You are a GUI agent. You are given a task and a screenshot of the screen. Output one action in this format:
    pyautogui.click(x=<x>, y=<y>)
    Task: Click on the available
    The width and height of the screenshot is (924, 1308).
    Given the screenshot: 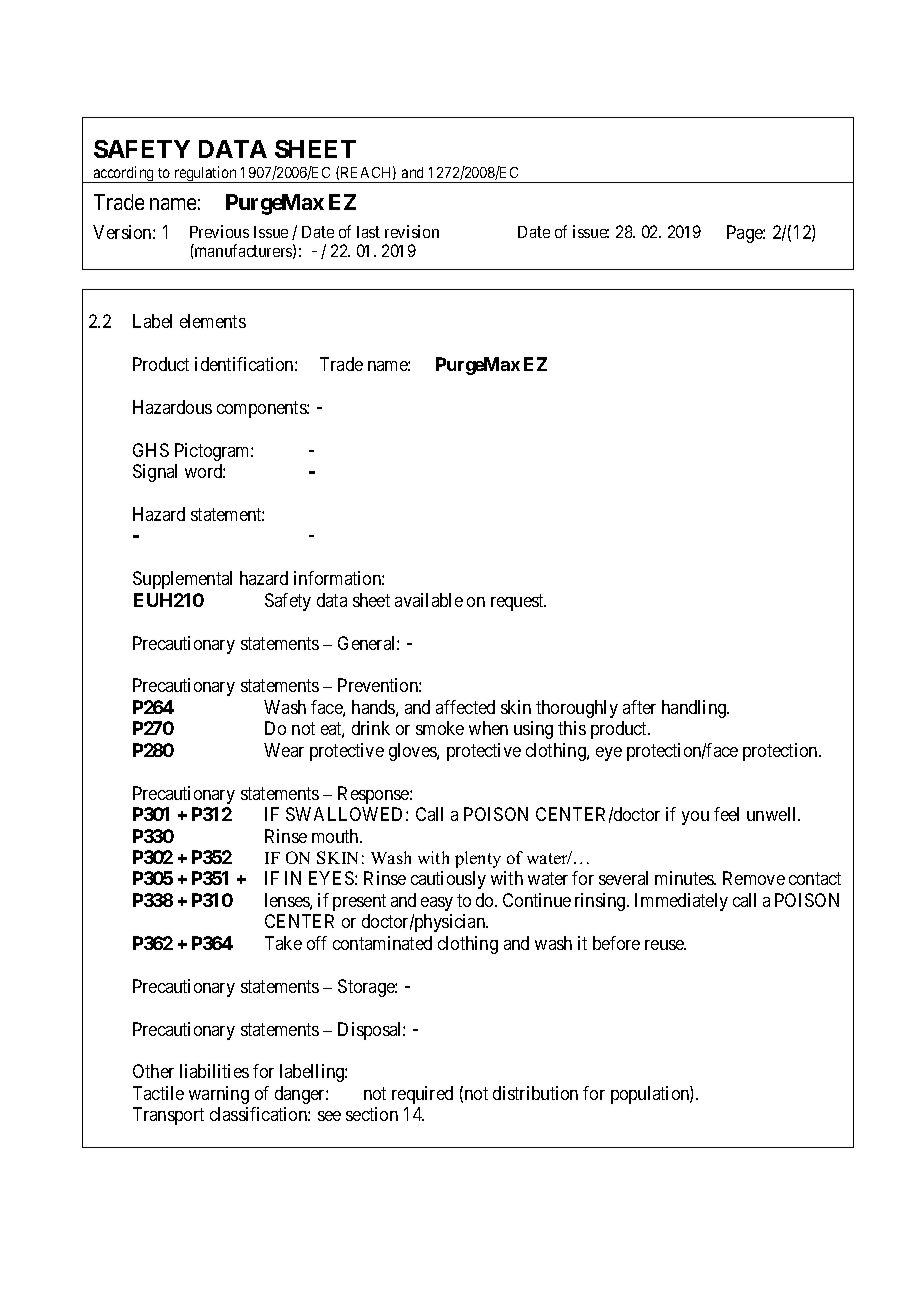 What is the action you would take?
    pyautogui.click(x=429, y=600)
